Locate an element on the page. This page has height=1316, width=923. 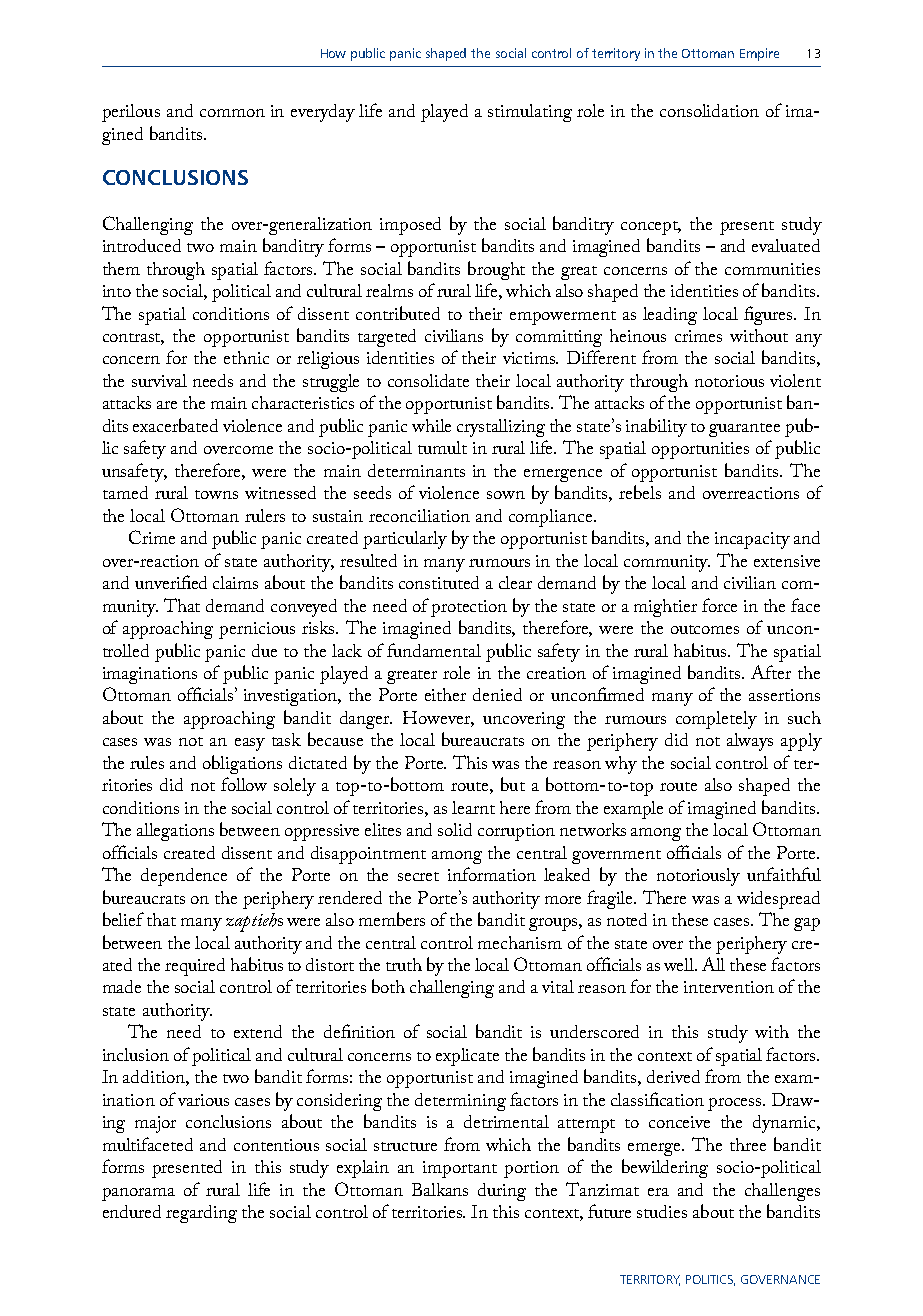
victims is located at coordinates (530, 358).
